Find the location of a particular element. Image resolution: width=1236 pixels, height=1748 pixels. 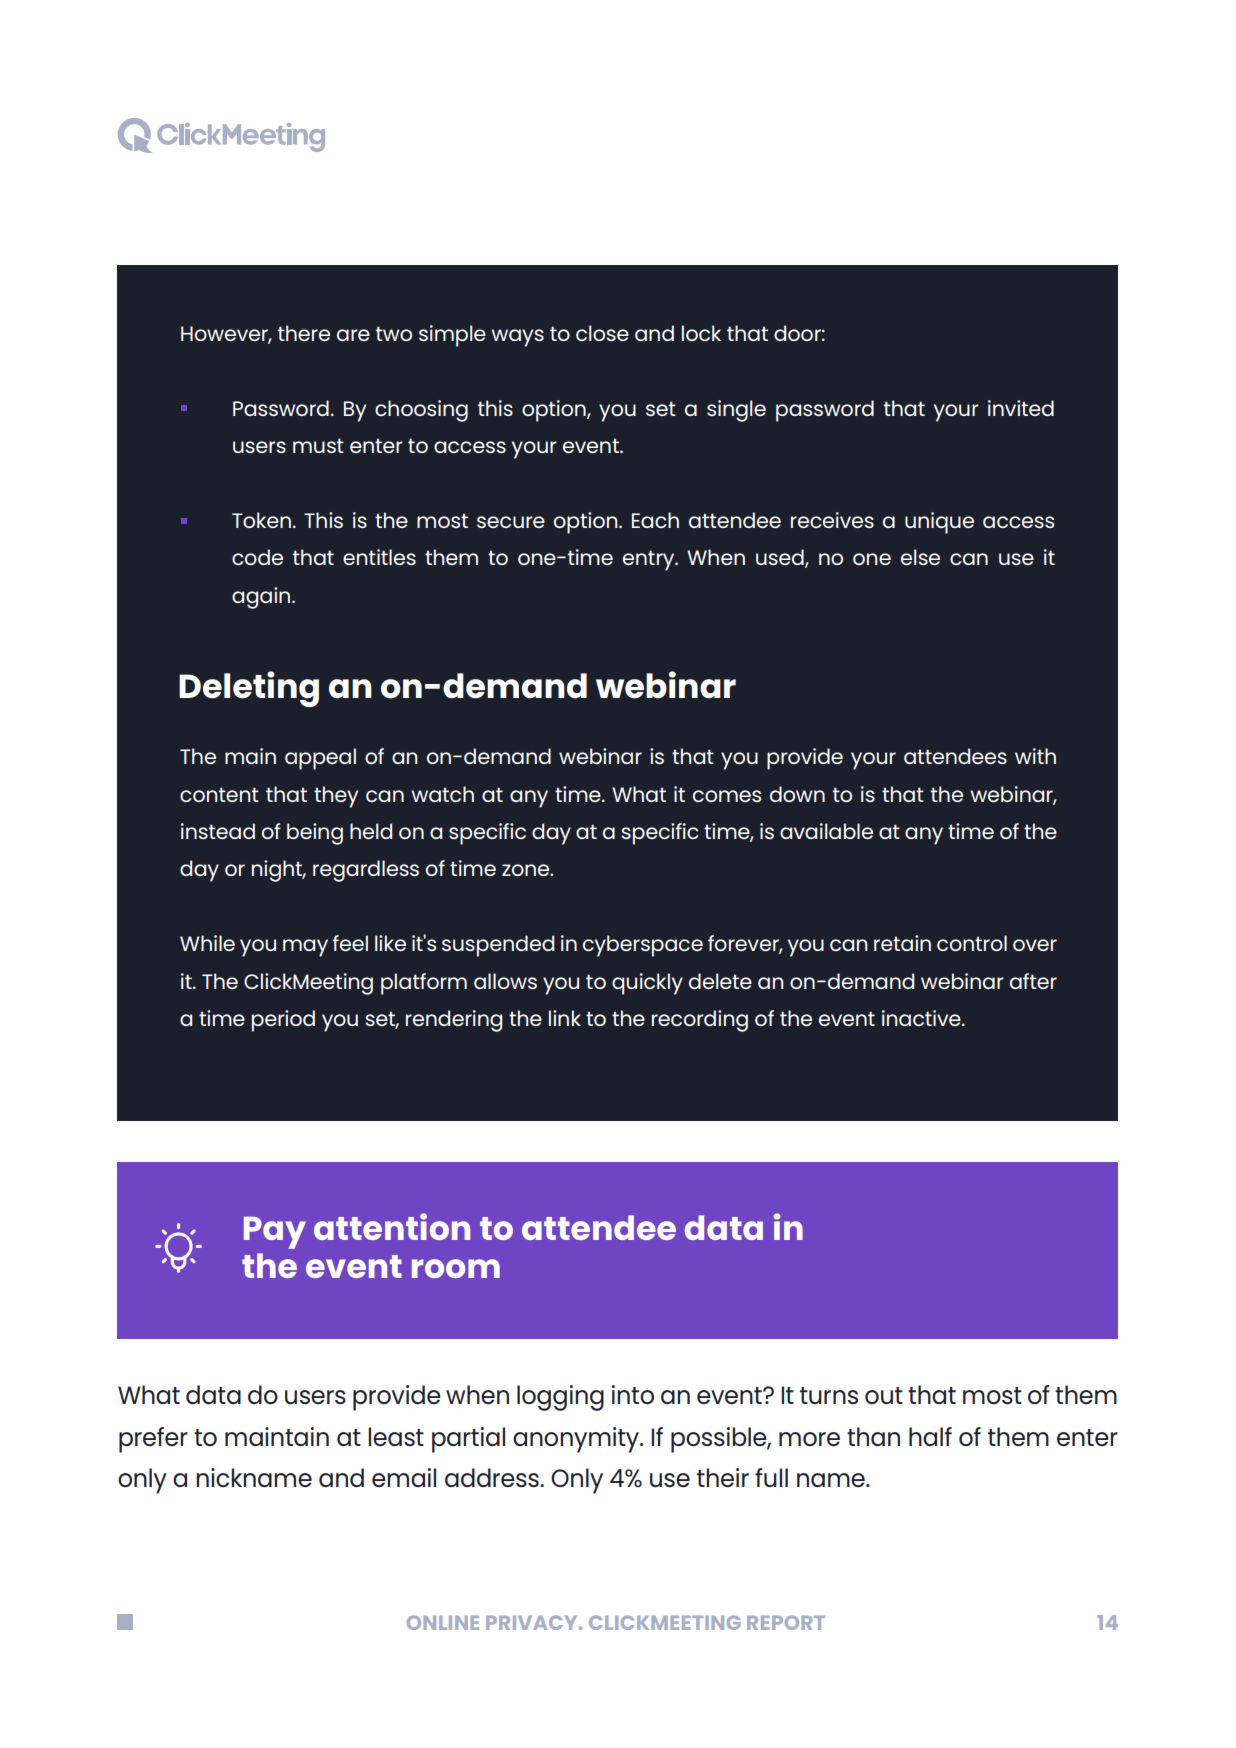

close is located at coordinates (602, 333).
